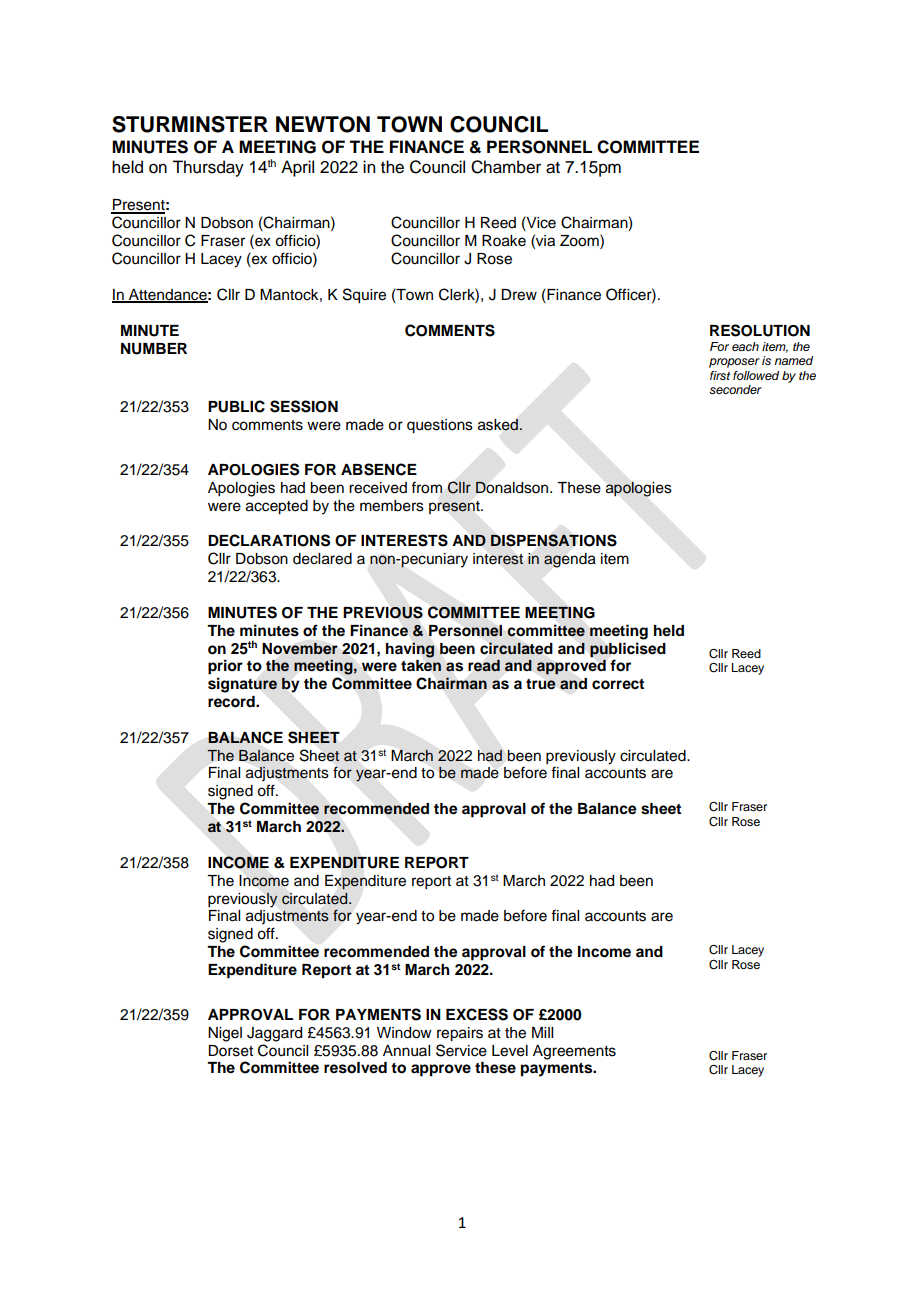 Image resolution: width=924 pixels, height=1308 pixels. Describe the element at coordinates (460, 1034) in the screenshot. I see `repairs` at that location.
